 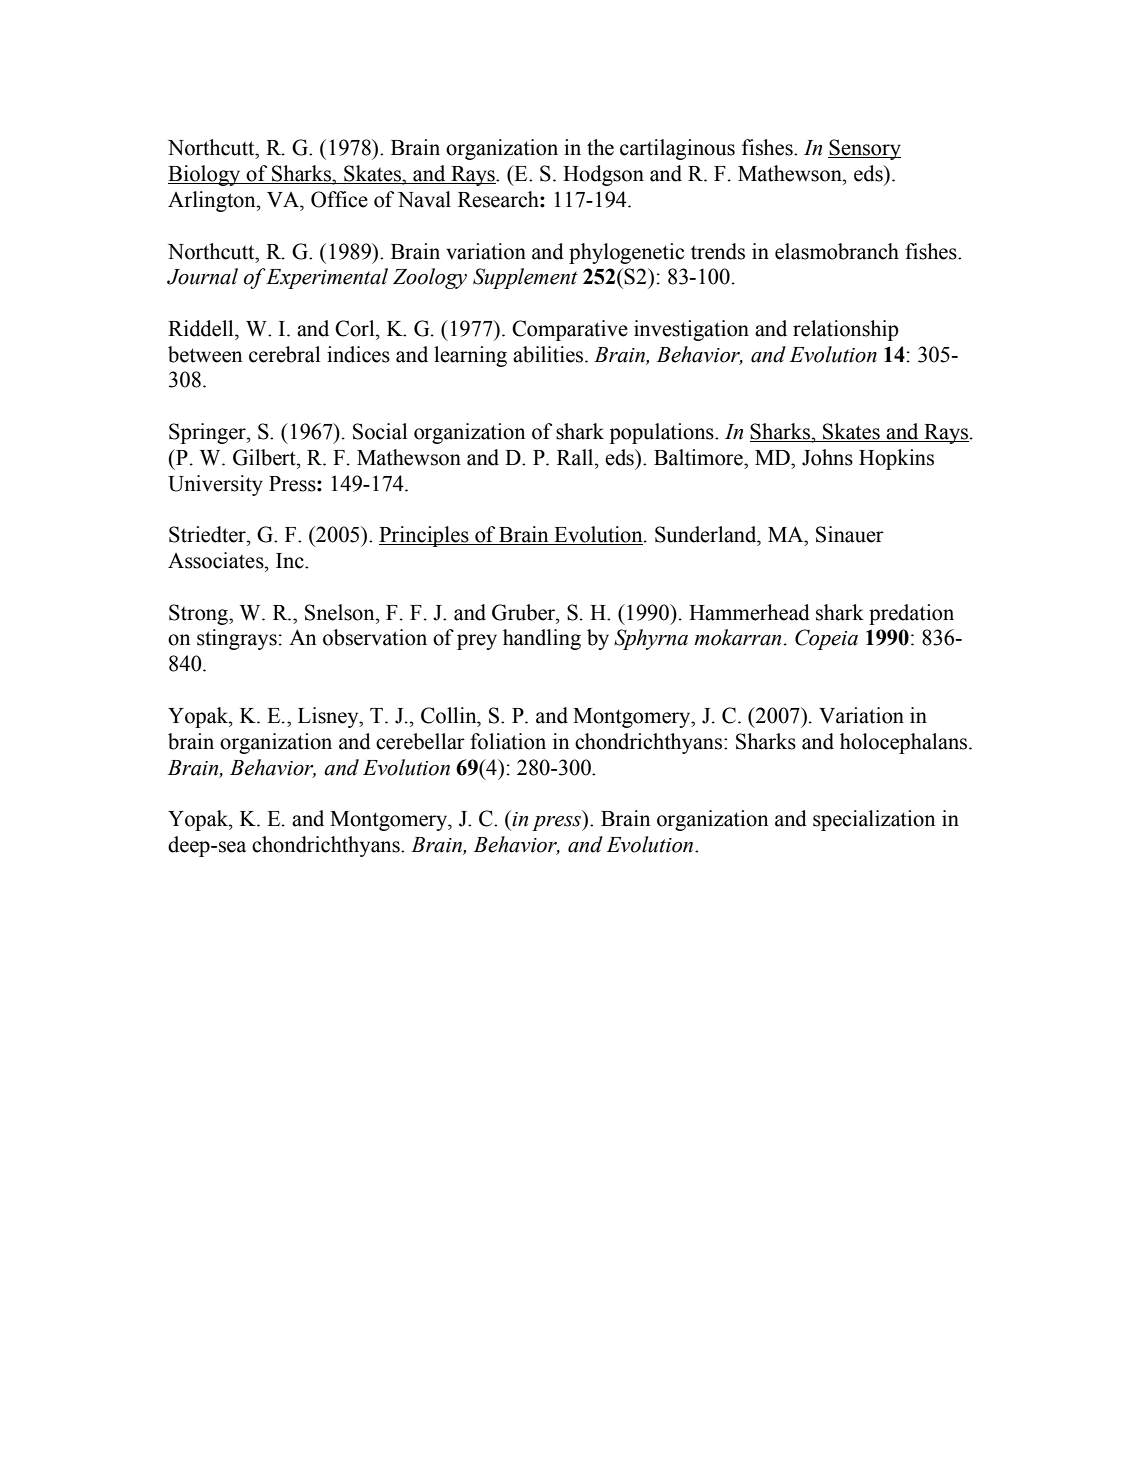 What do you see at coordinates (874, 820) in the document?
I see `specialization` at bounding box center [874, 820].
